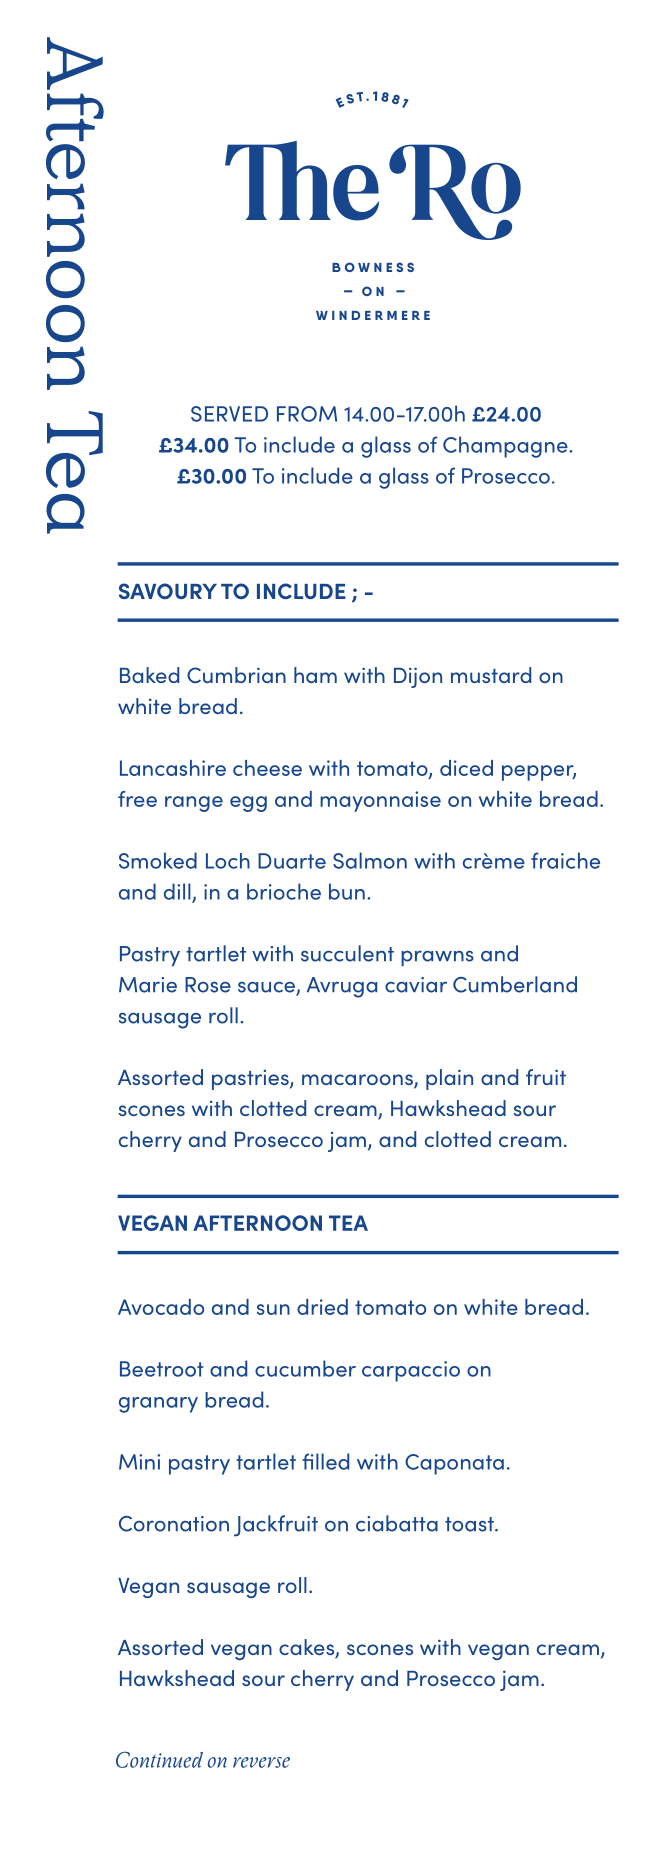 The height and width of the screenshot is (1858, 655). Describe the element at coordinates (159, 1759) in the screenshot. I see `Continued` at that location.
